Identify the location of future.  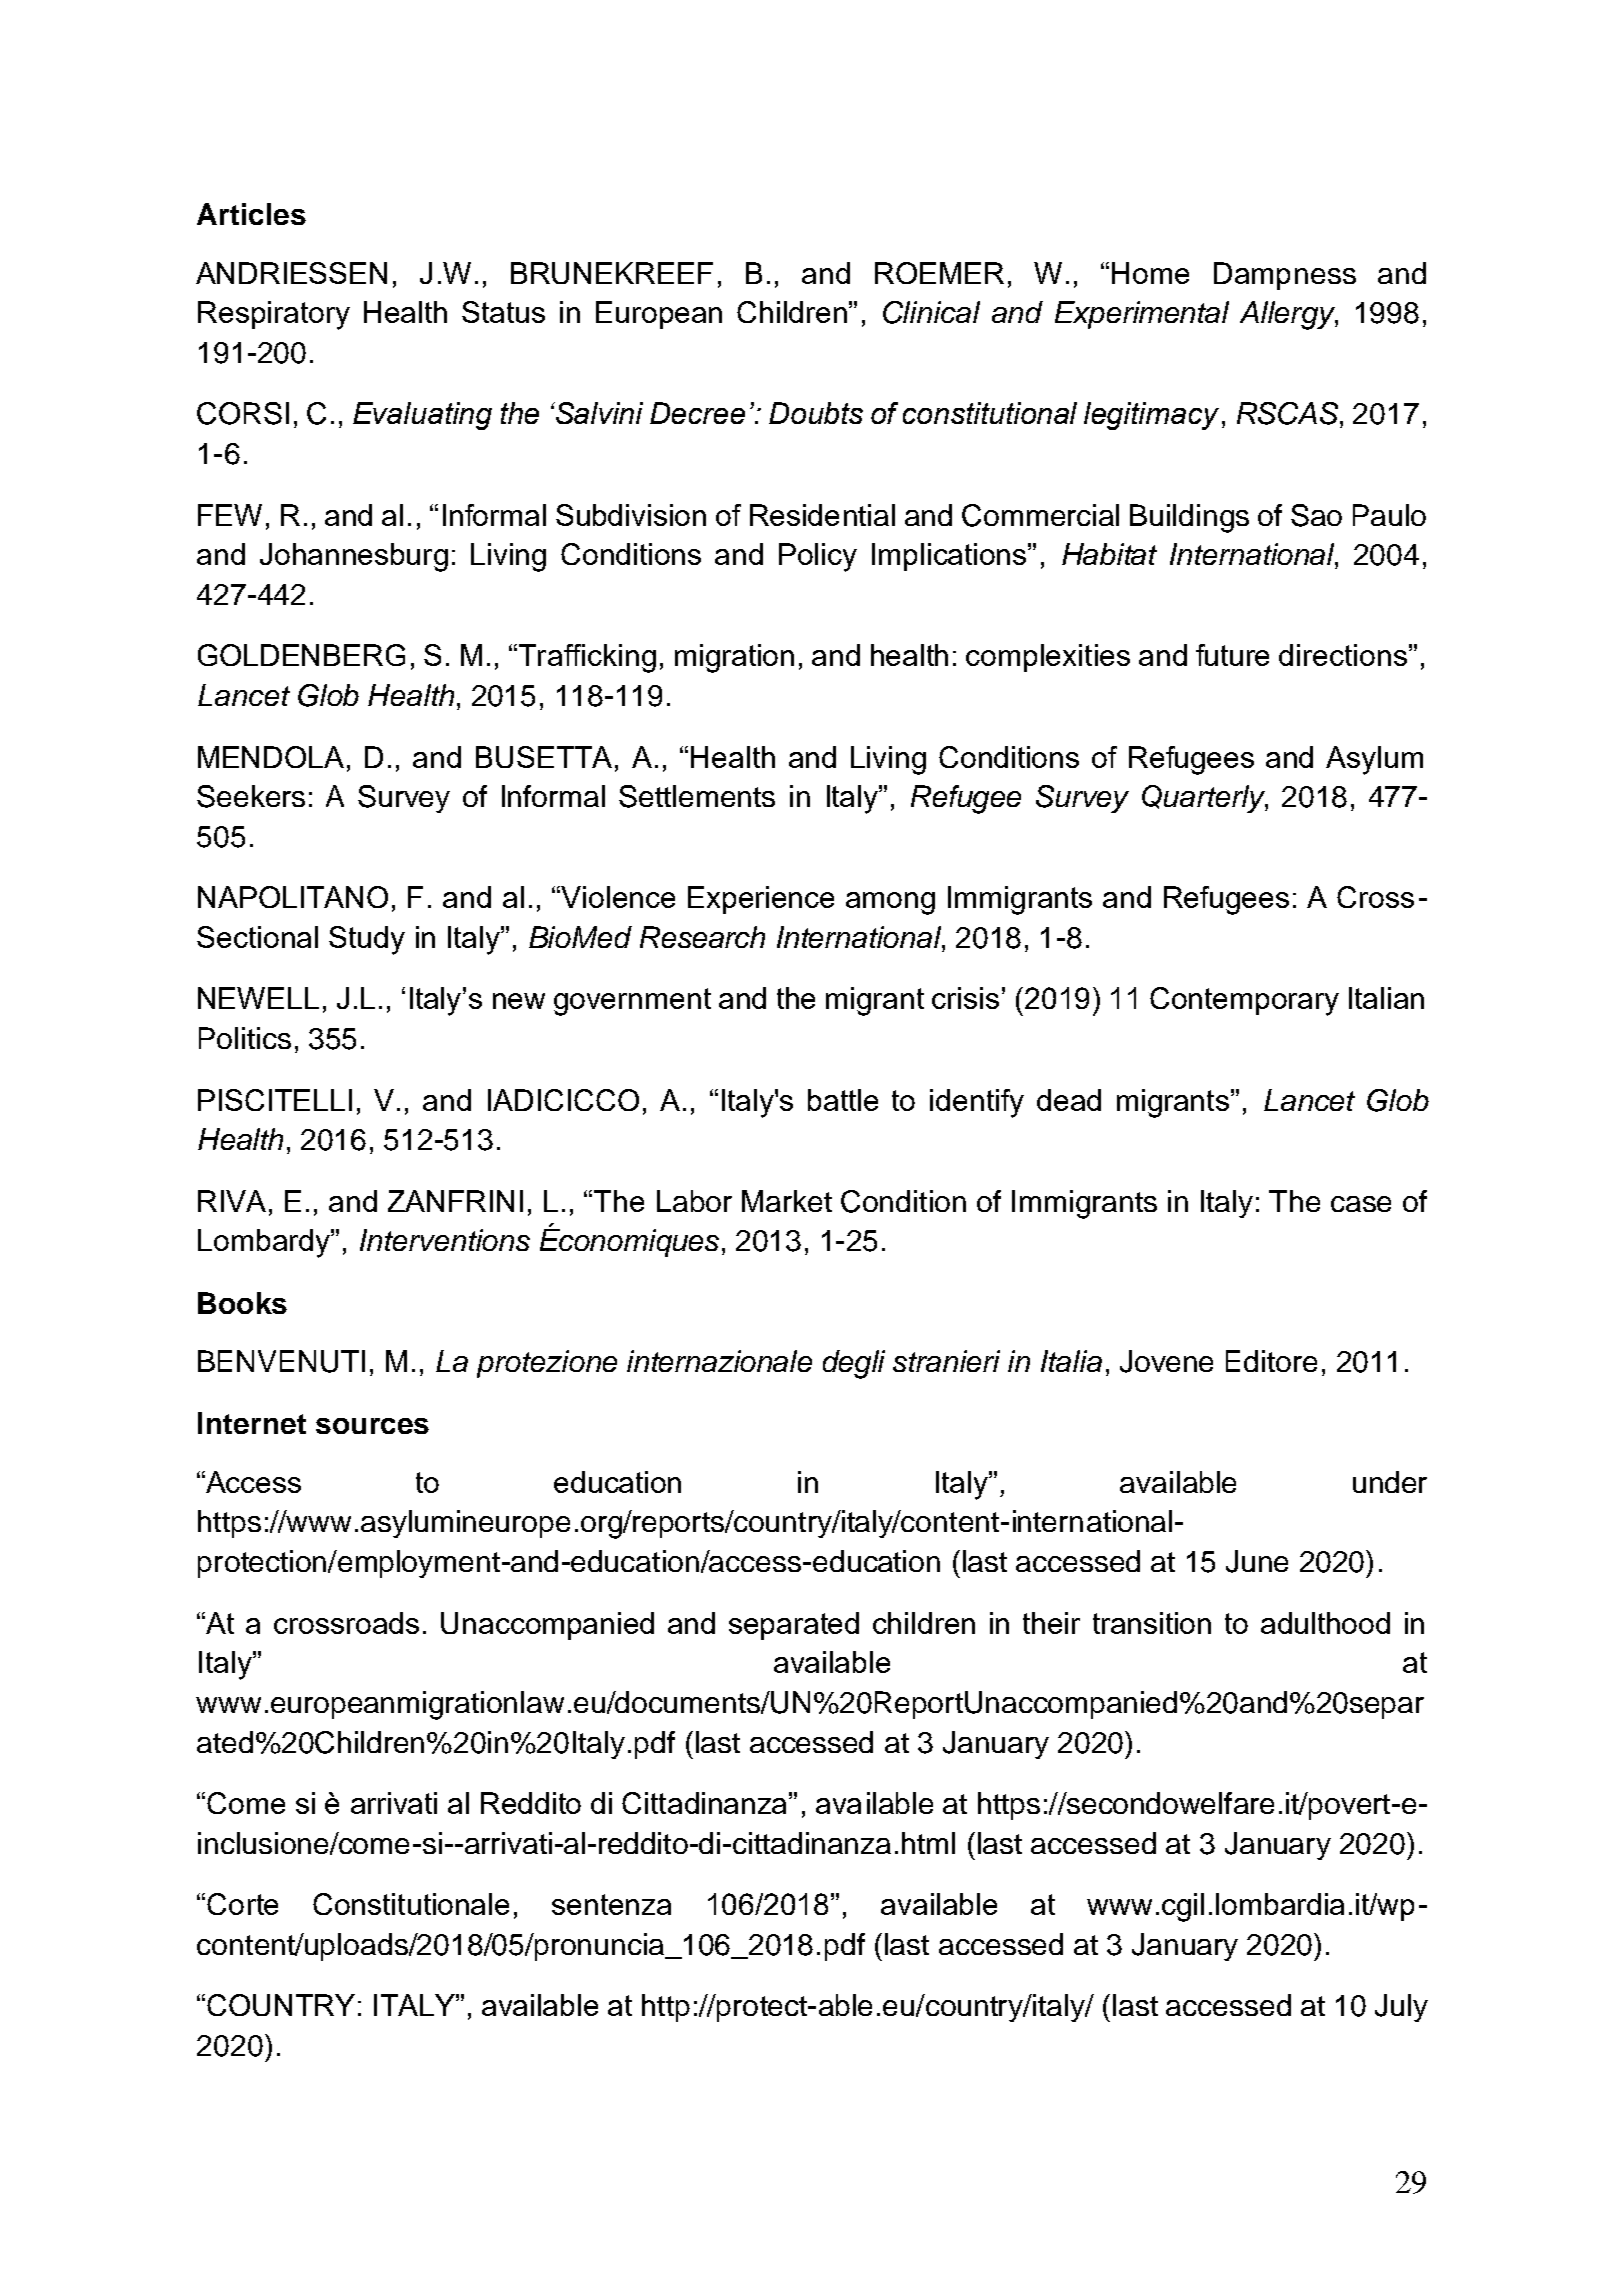
(1232, 655).
